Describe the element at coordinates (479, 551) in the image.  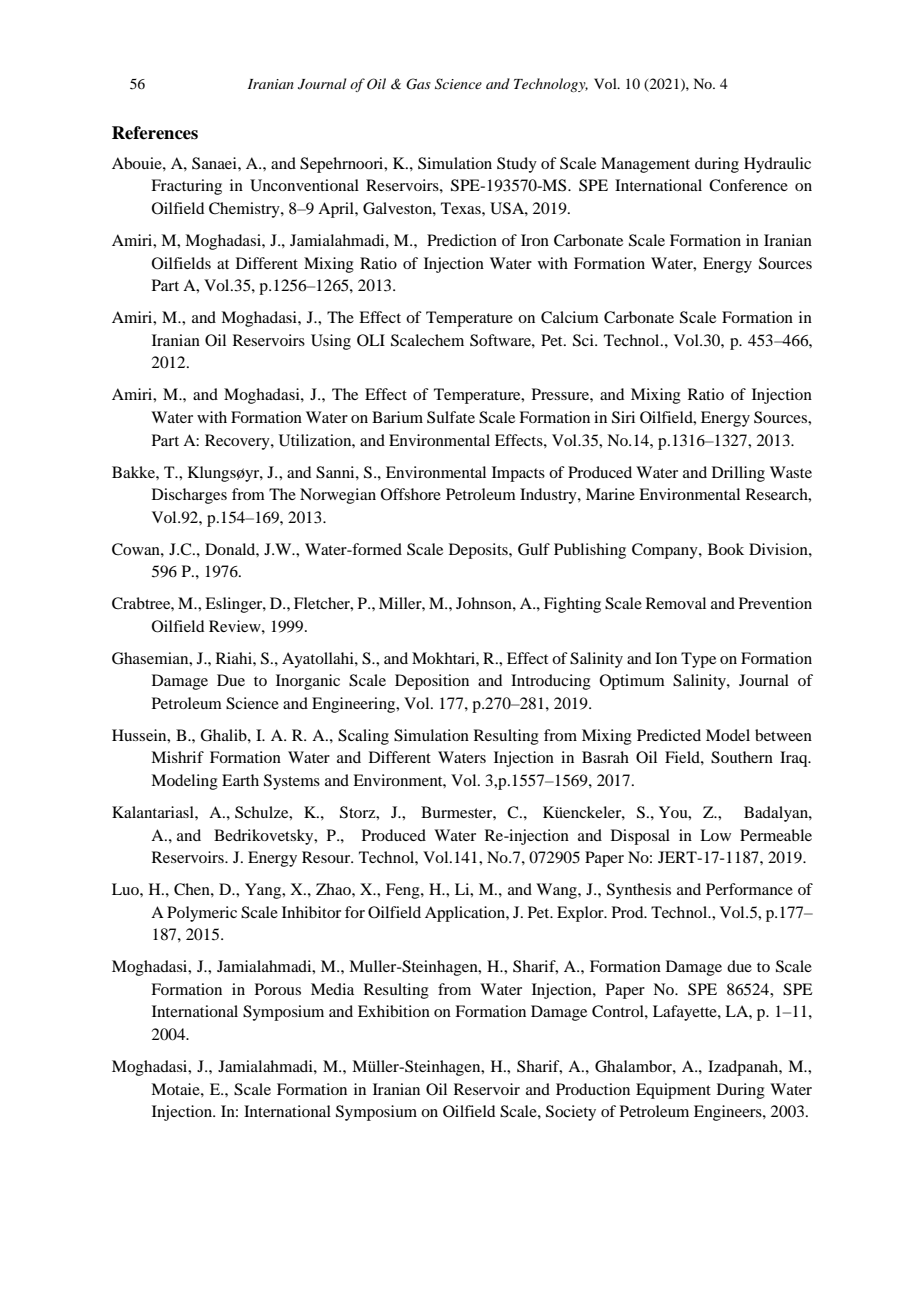
I see `Deposits` at that location.
